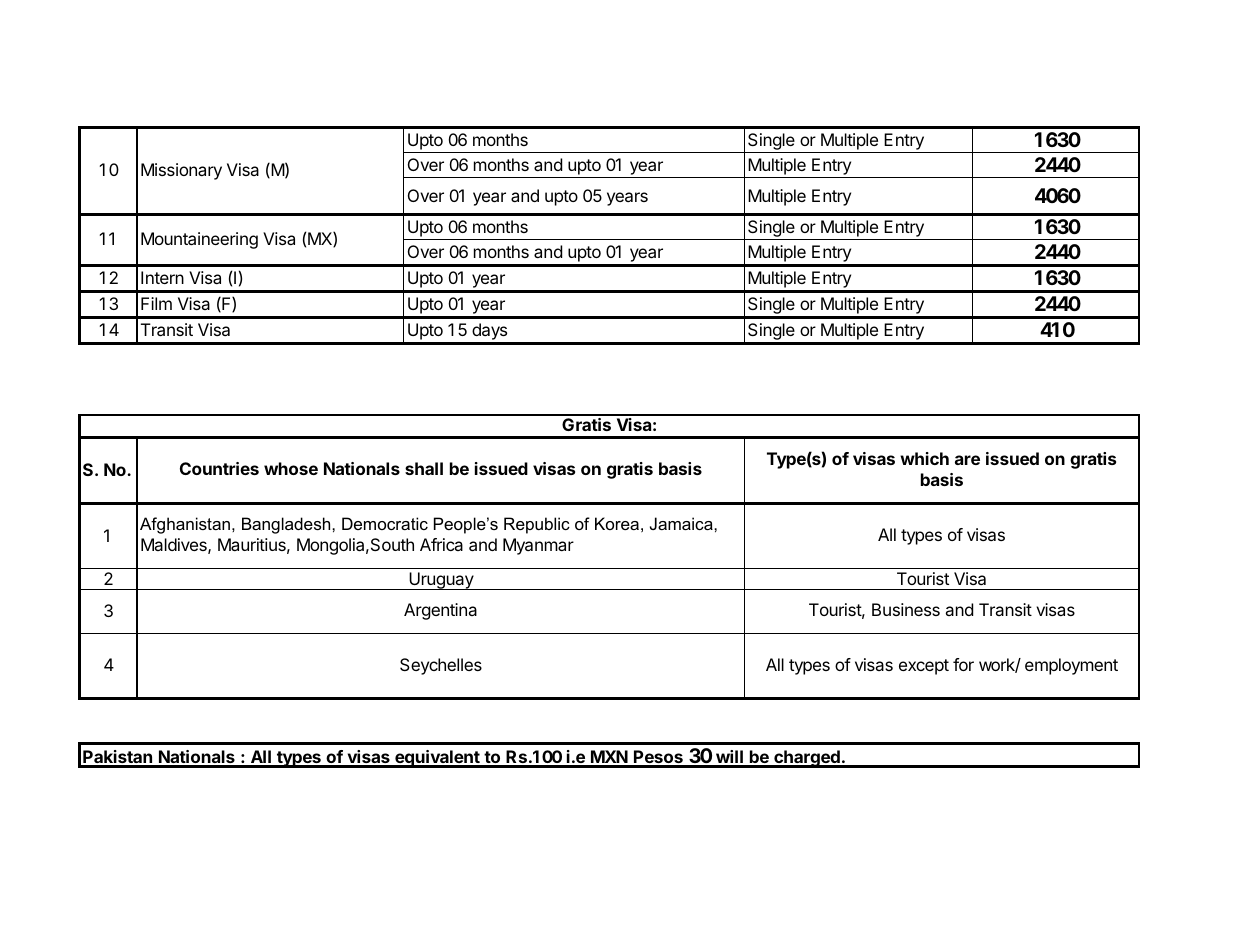 The height and width of the screenshot is (952, 1233). Describe the element at coordinates (924, 458) in the screenshot. I see `which` at that location.
